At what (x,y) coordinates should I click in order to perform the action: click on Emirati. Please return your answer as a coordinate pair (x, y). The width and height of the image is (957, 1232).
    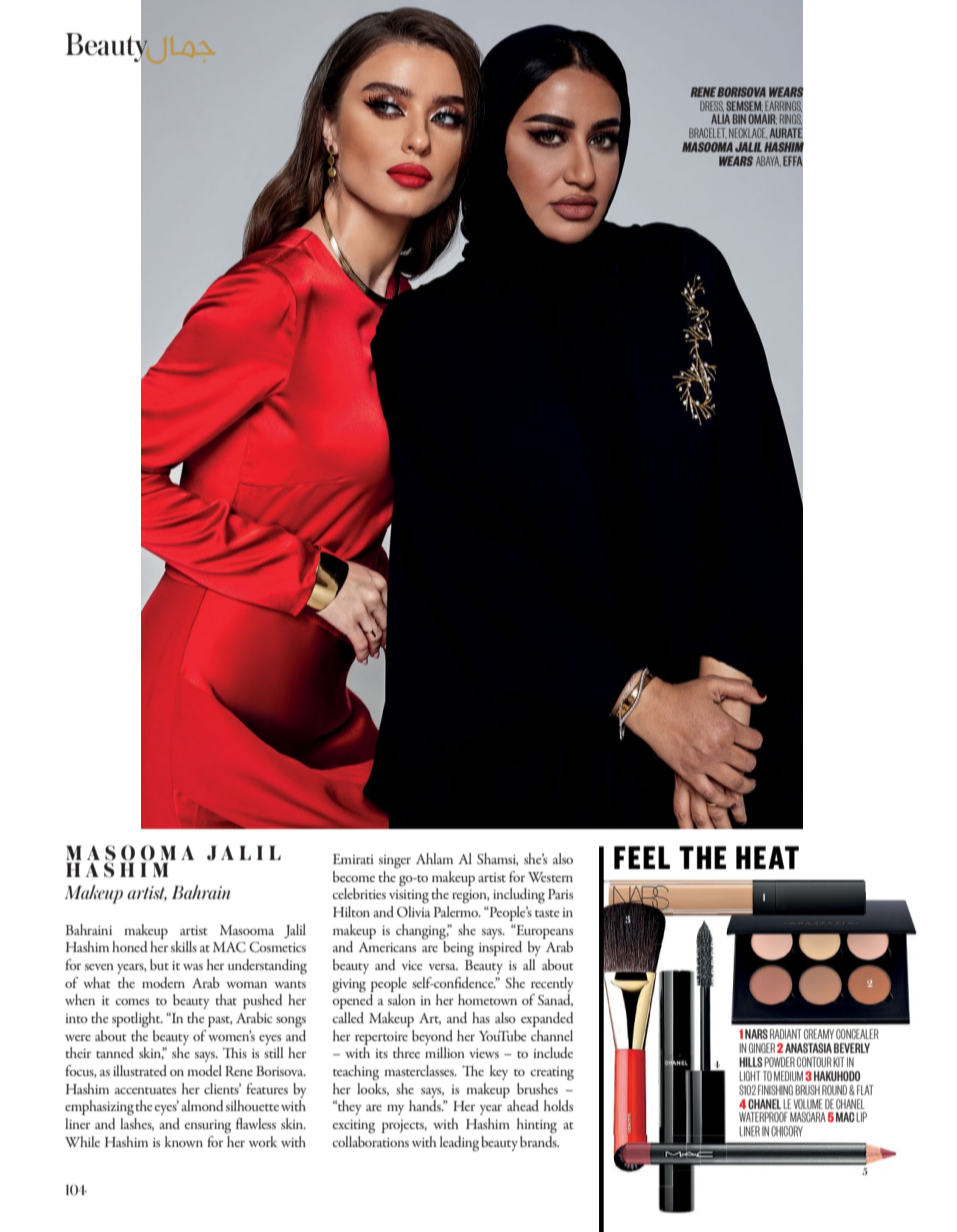
    Looking at the image, I should click on (353, 859).
